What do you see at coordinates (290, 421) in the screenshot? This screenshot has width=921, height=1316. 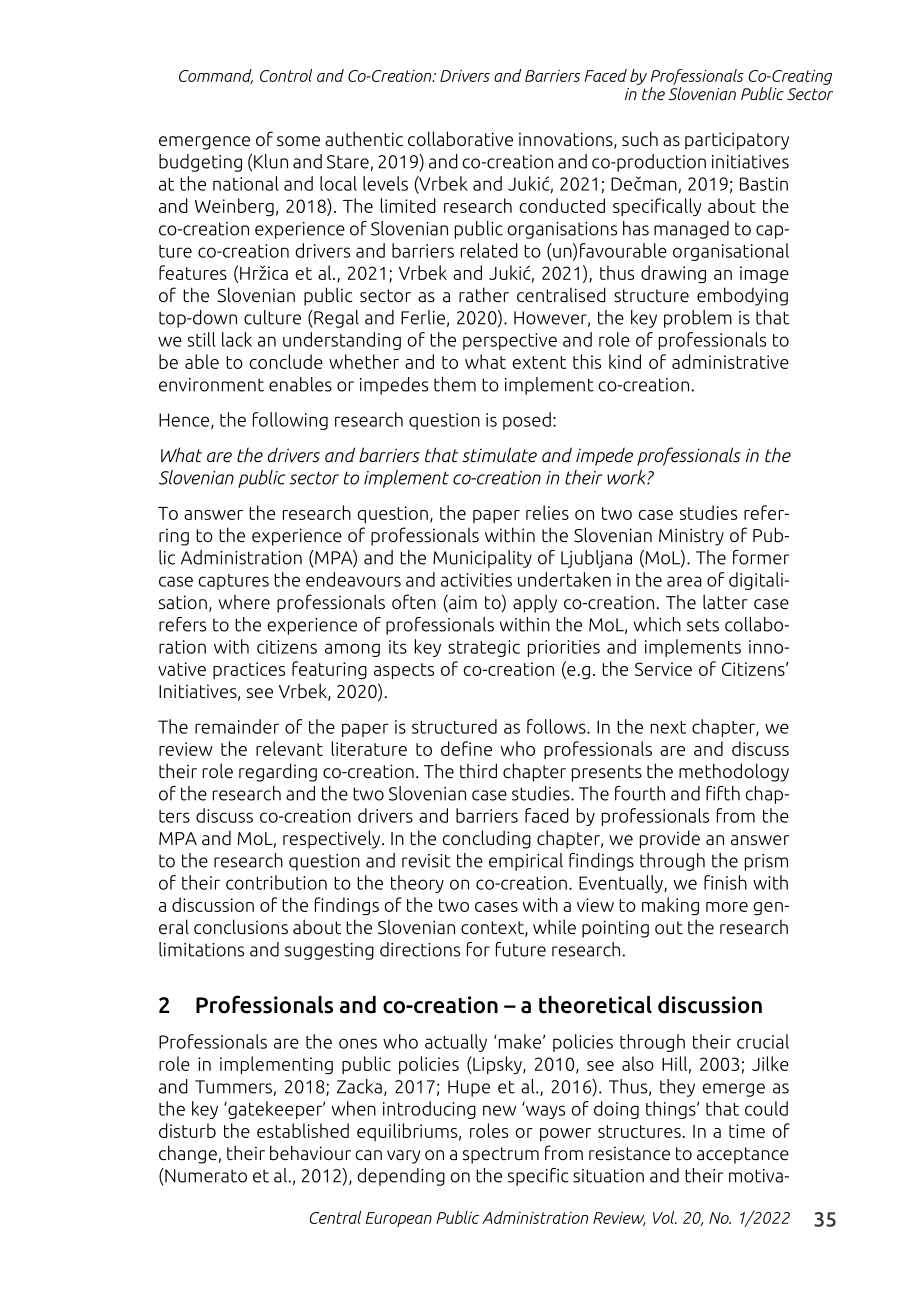 I see `following` at bounding box center [290, 421].
